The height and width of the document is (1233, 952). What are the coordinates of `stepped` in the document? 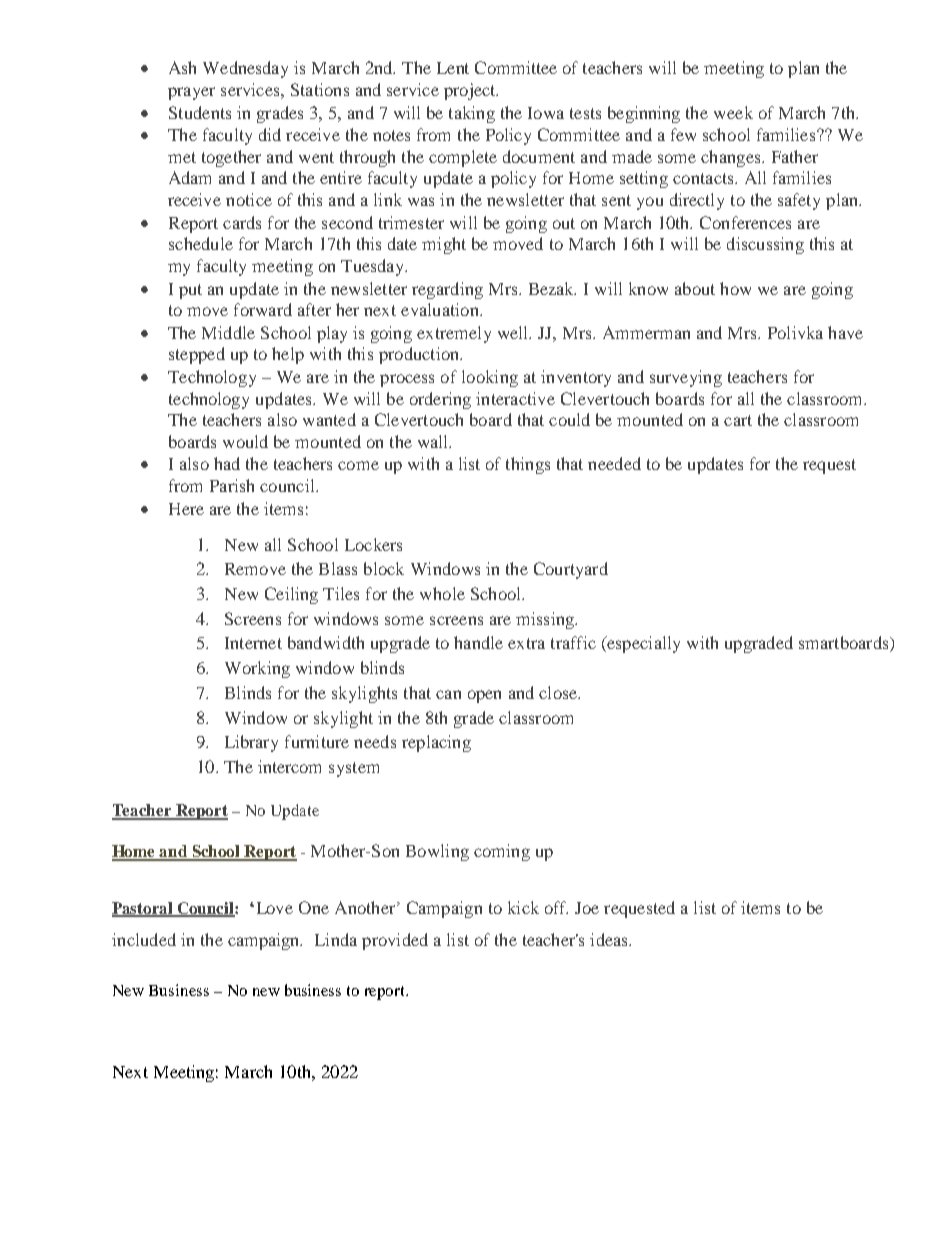 It's located at (197, 355).
